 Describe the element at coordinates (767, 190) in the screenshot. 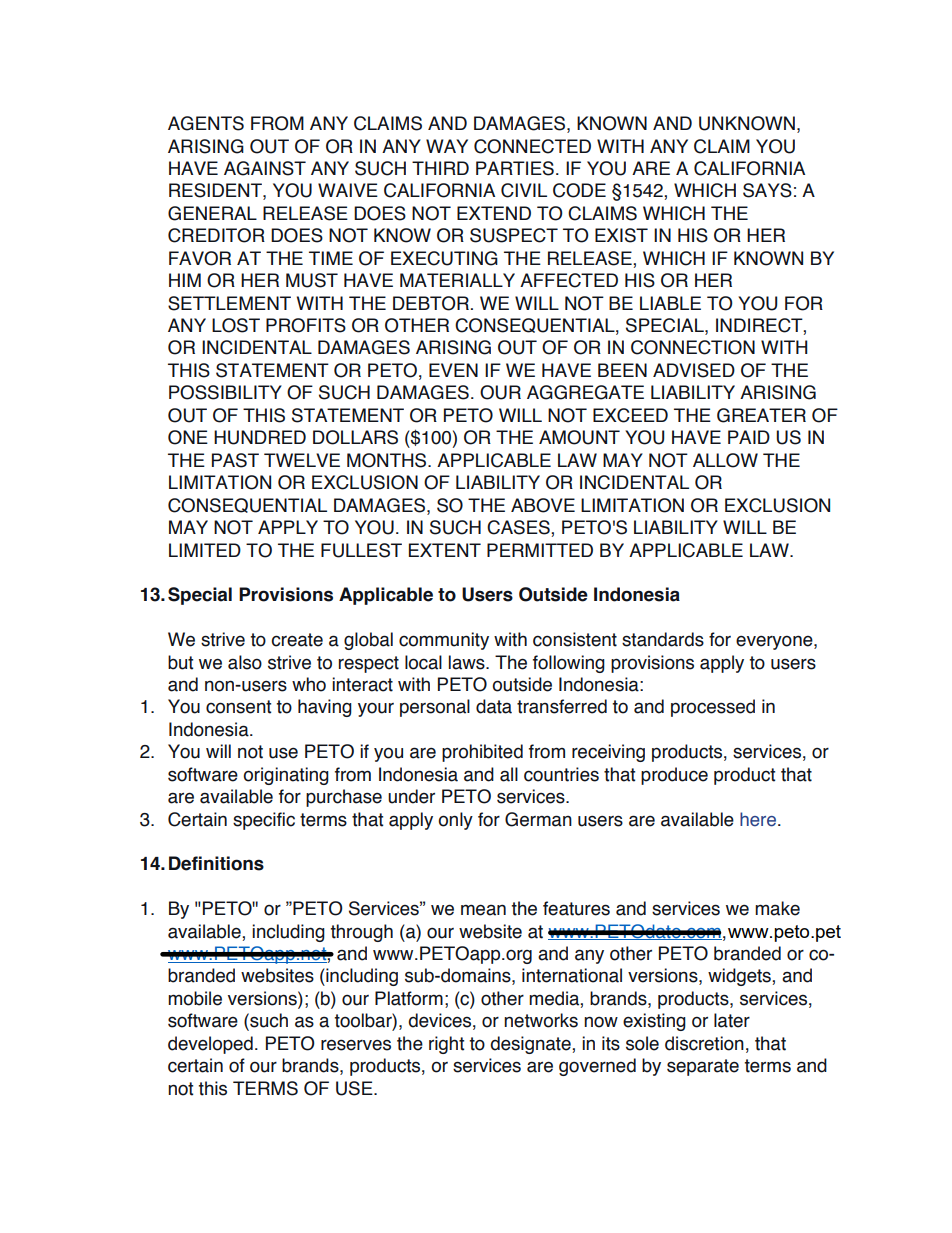

I see `SAYS` at that location.
